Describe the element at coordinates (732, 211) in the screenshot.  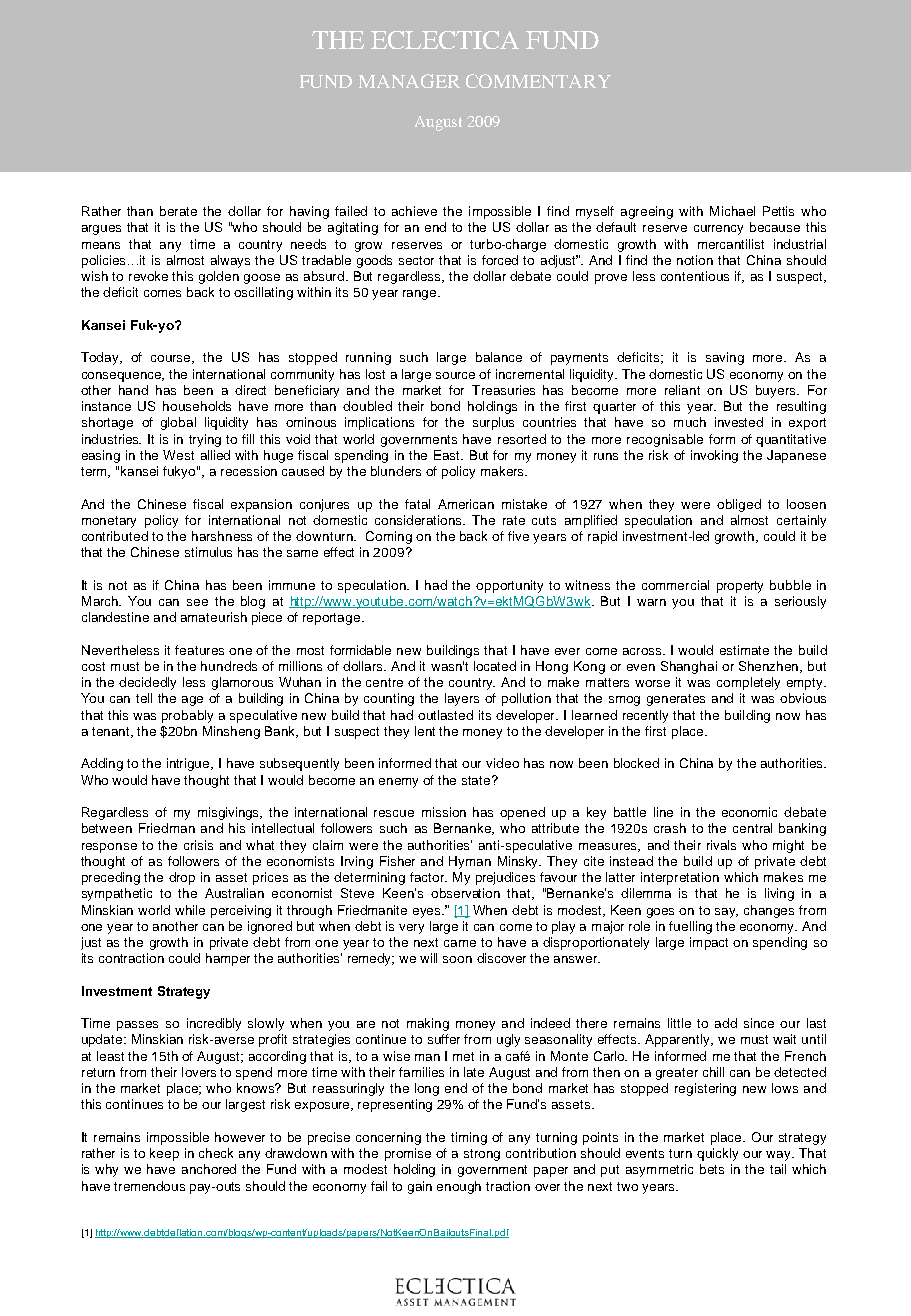
I see `Michael` at that location.
